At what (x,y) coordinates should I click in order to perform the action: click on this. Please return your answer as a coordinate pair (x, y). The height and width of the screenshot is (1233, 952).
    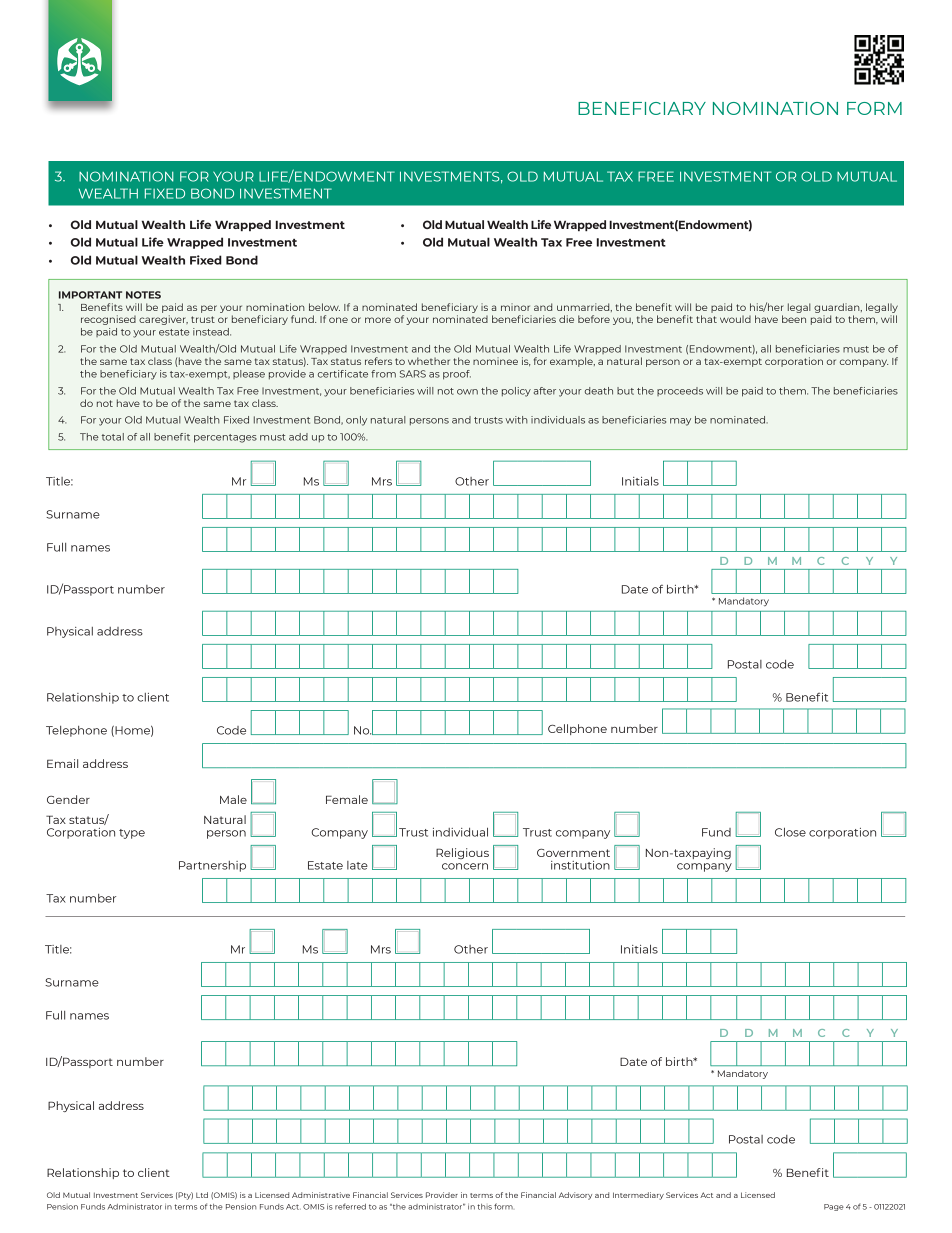
    Looking at the image, I should click on (484, 1207).
